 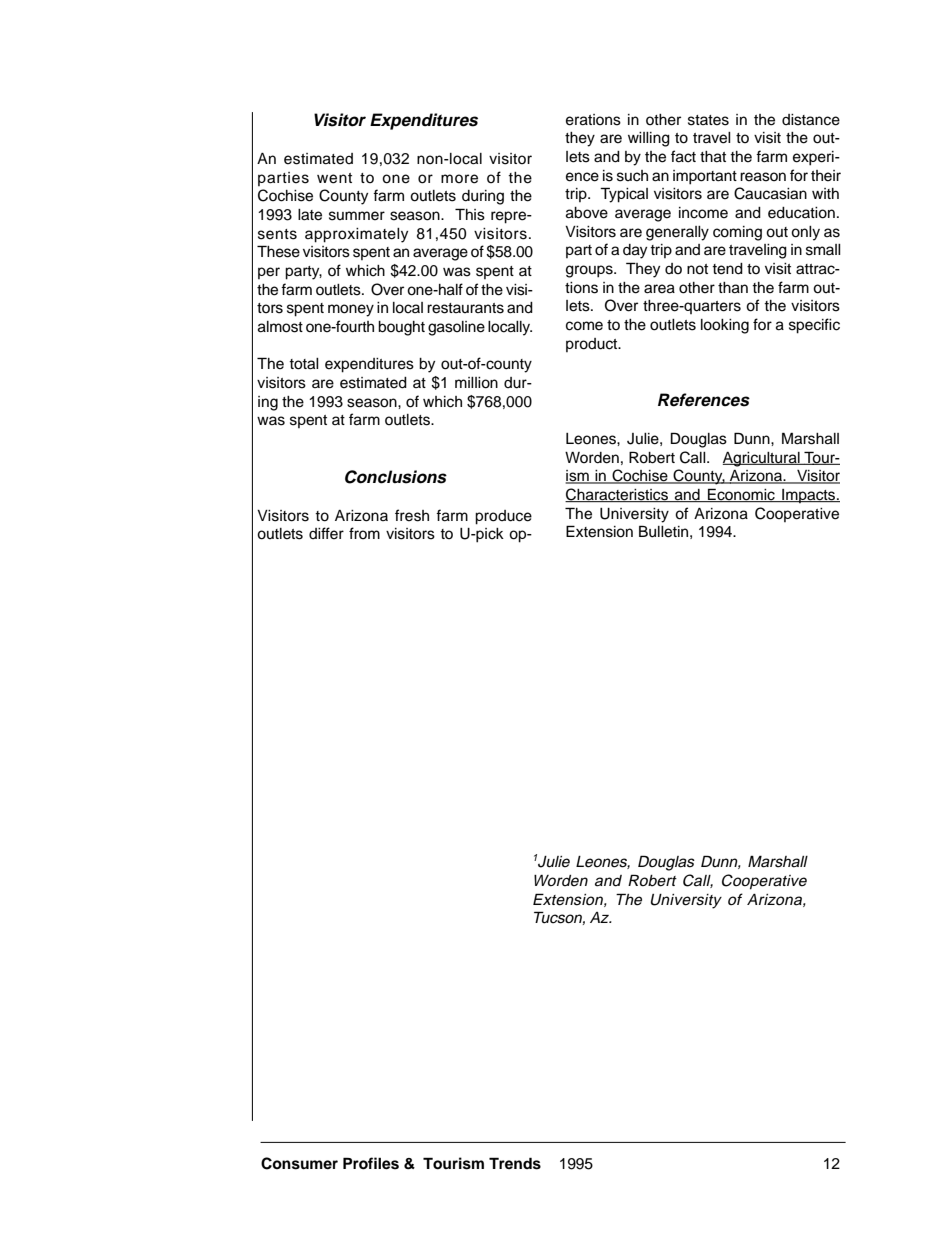 What do you see at coordinates (617, 495) in the screenshot?
I see `Characteristics` at bounding box center [617, 495].
